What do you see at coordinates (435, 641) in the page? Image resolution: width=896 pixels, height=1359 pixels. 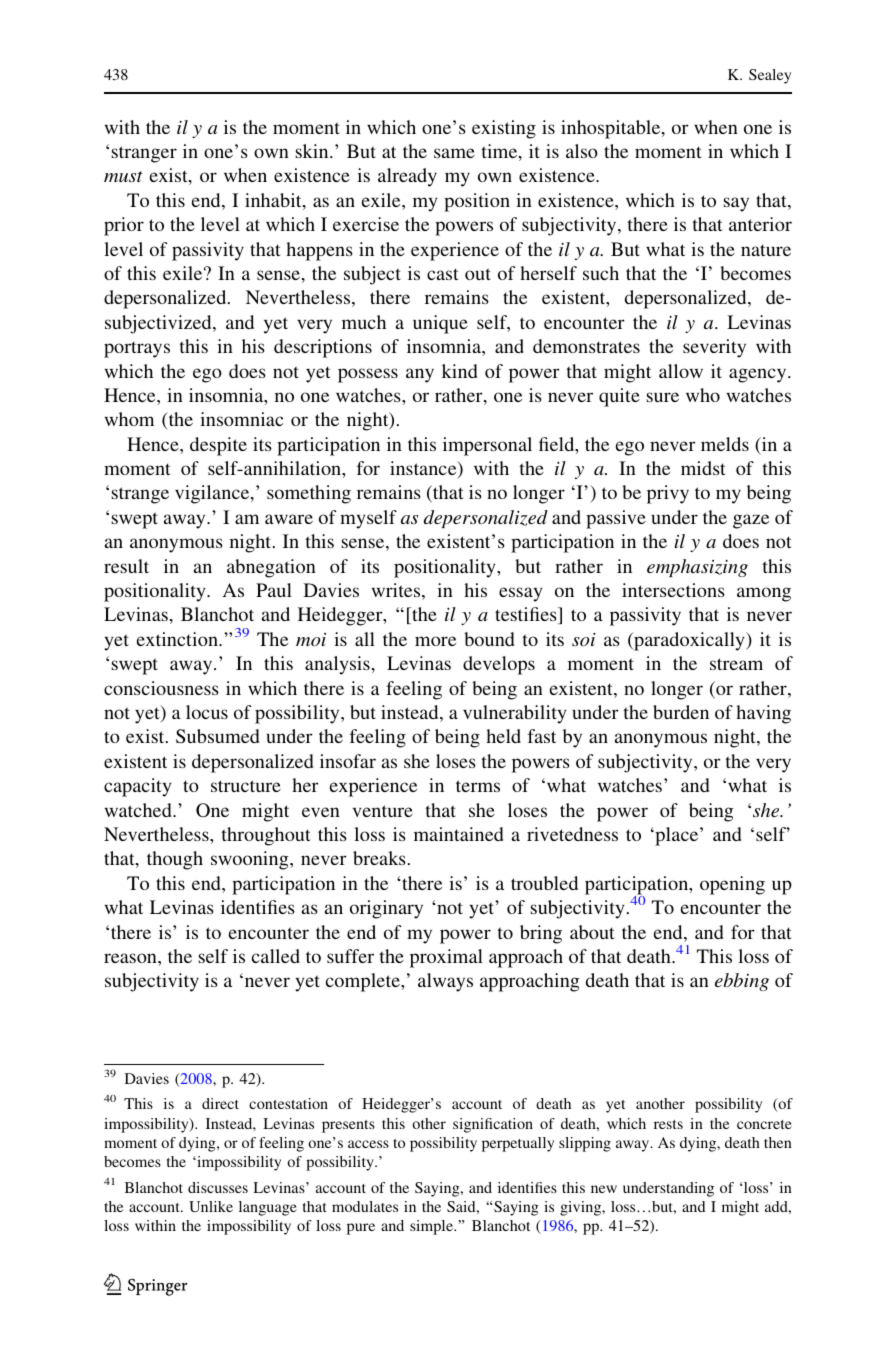 I see `more` at bounding box center [435, 641].
